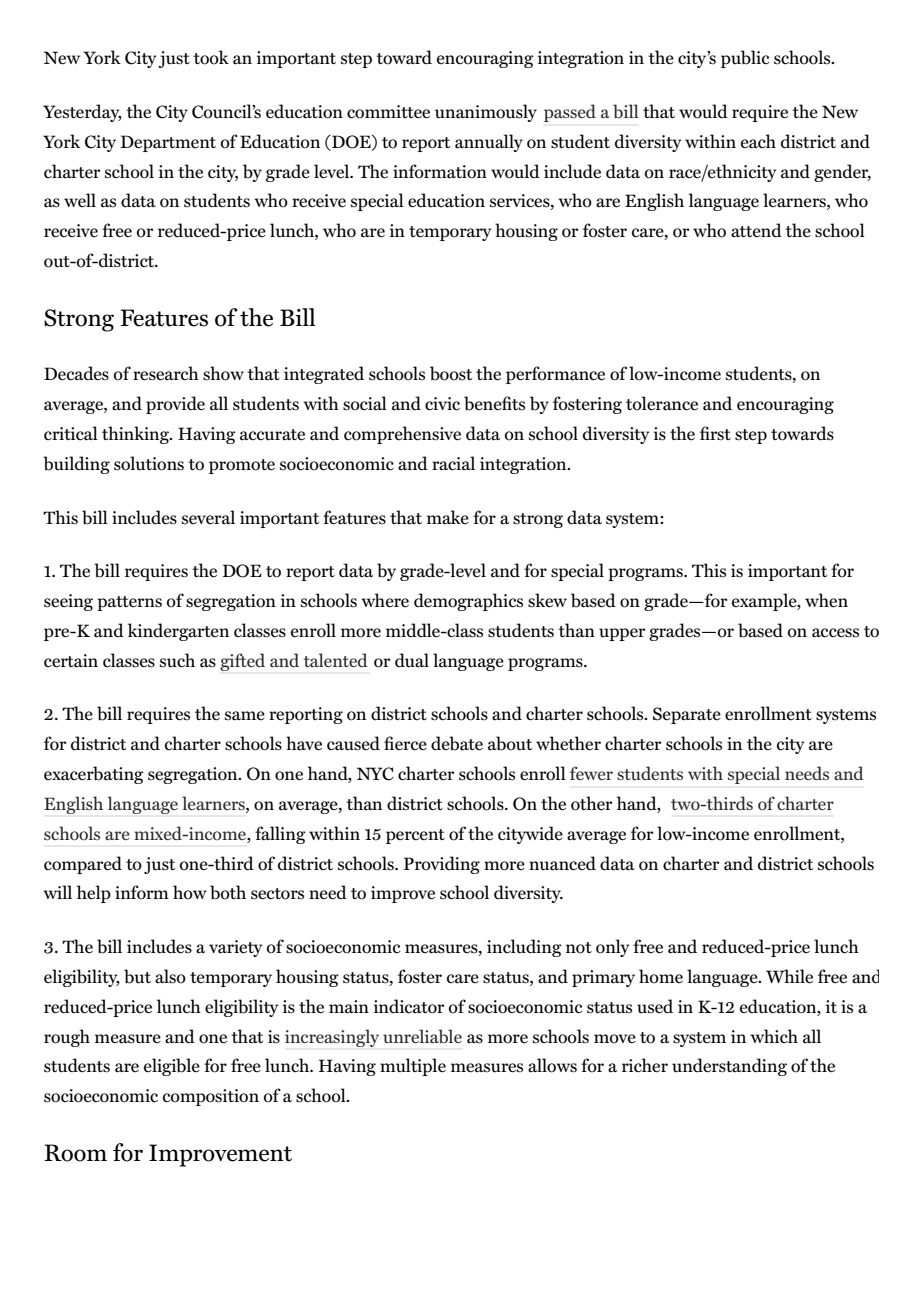 The width and height of the document is (924, 1308). What do you see at coordinates (826, 600) in the document?
I see `when` at bounding box center [826, 600].
